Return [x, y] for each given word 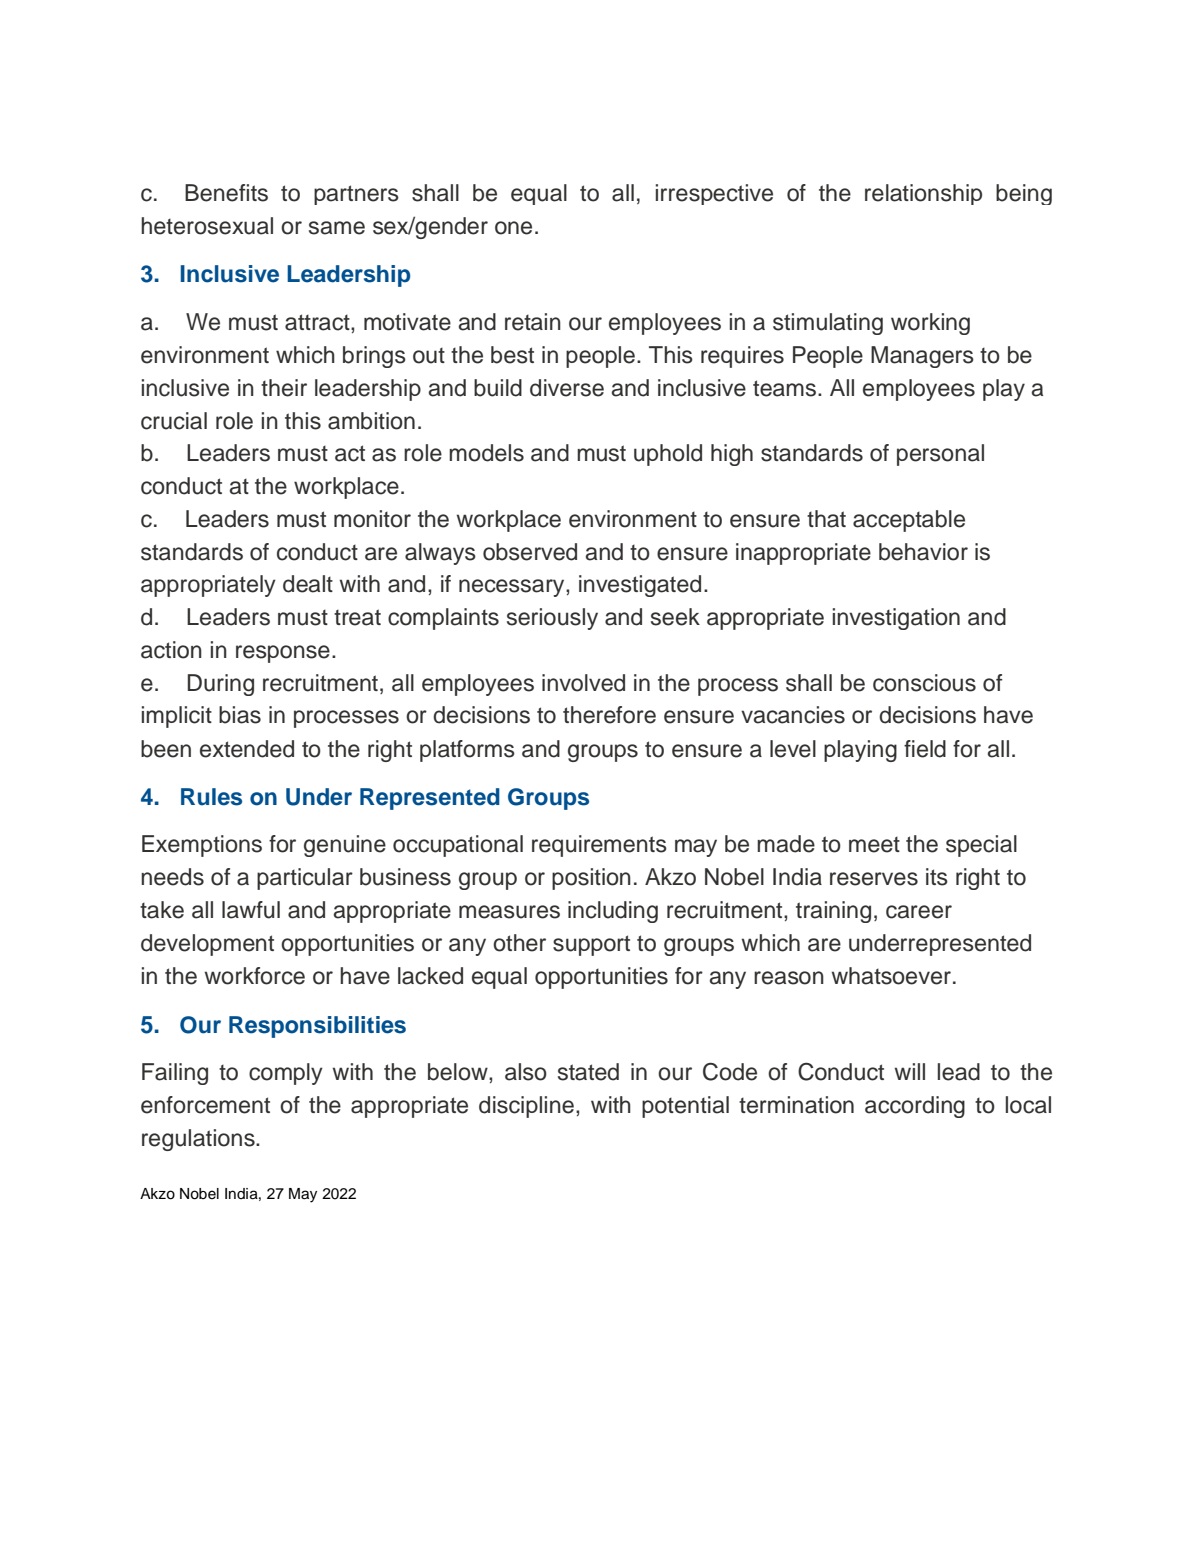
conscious [924, 683]
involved [583, 683]
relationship [923, 194]
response [283, 654]
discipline [526, 1107]
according [915, 1107]
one [513, 228]
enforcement [205, 1105]
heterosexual [207, 226]
